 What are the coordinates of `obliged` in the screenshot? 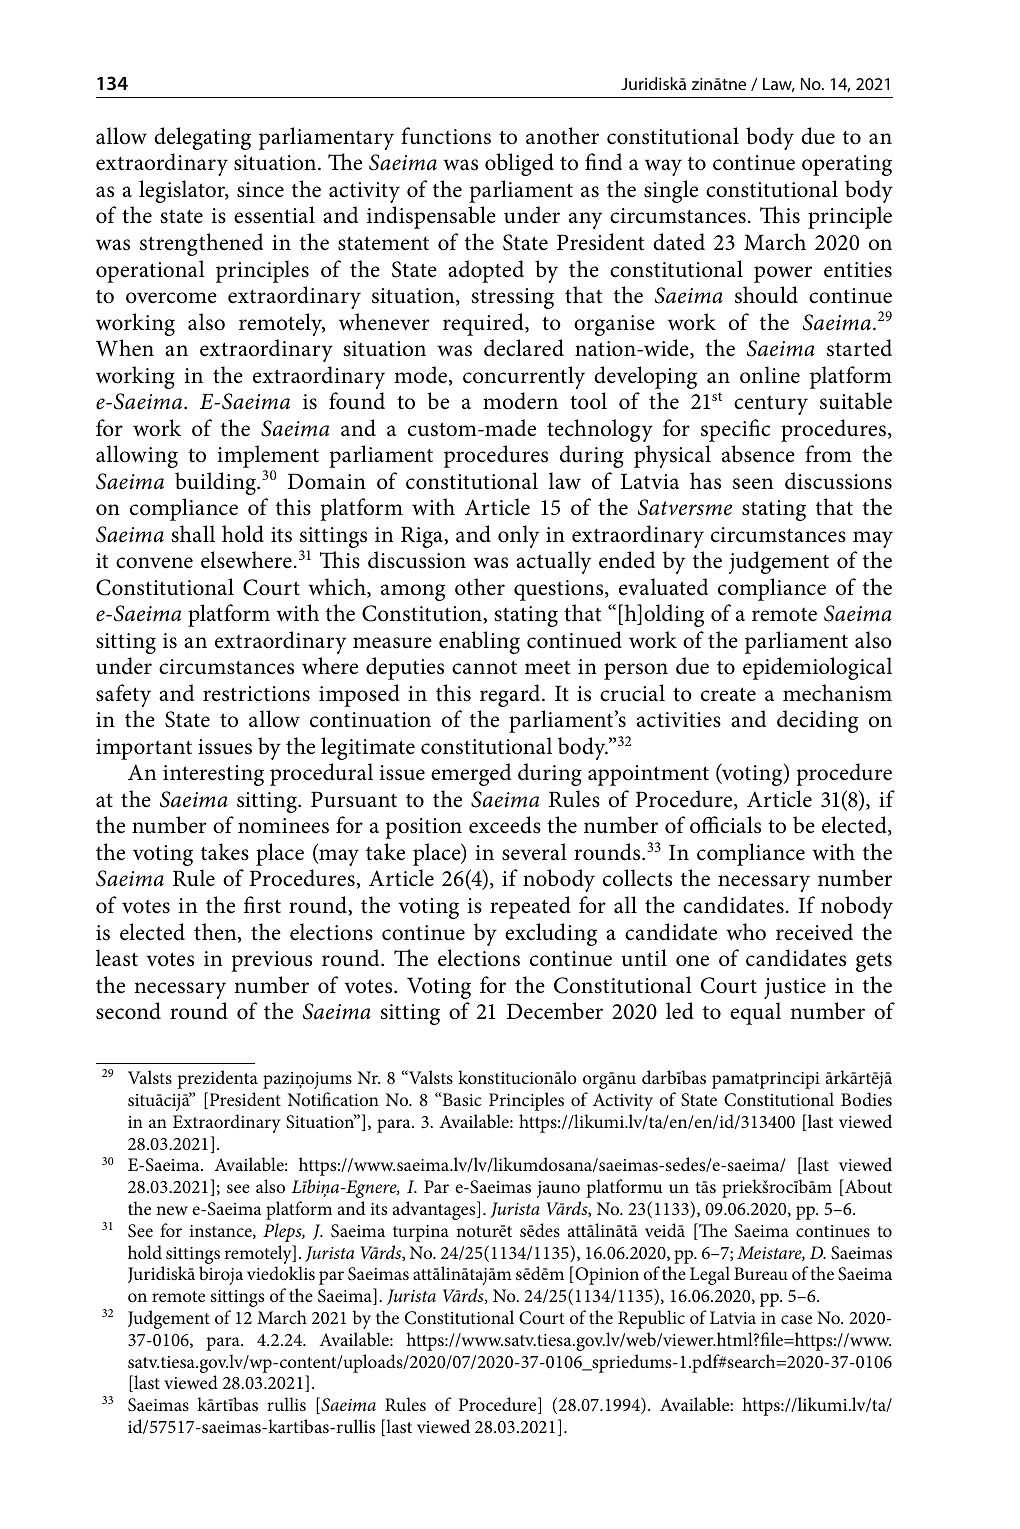 It's located at (519, 164).
